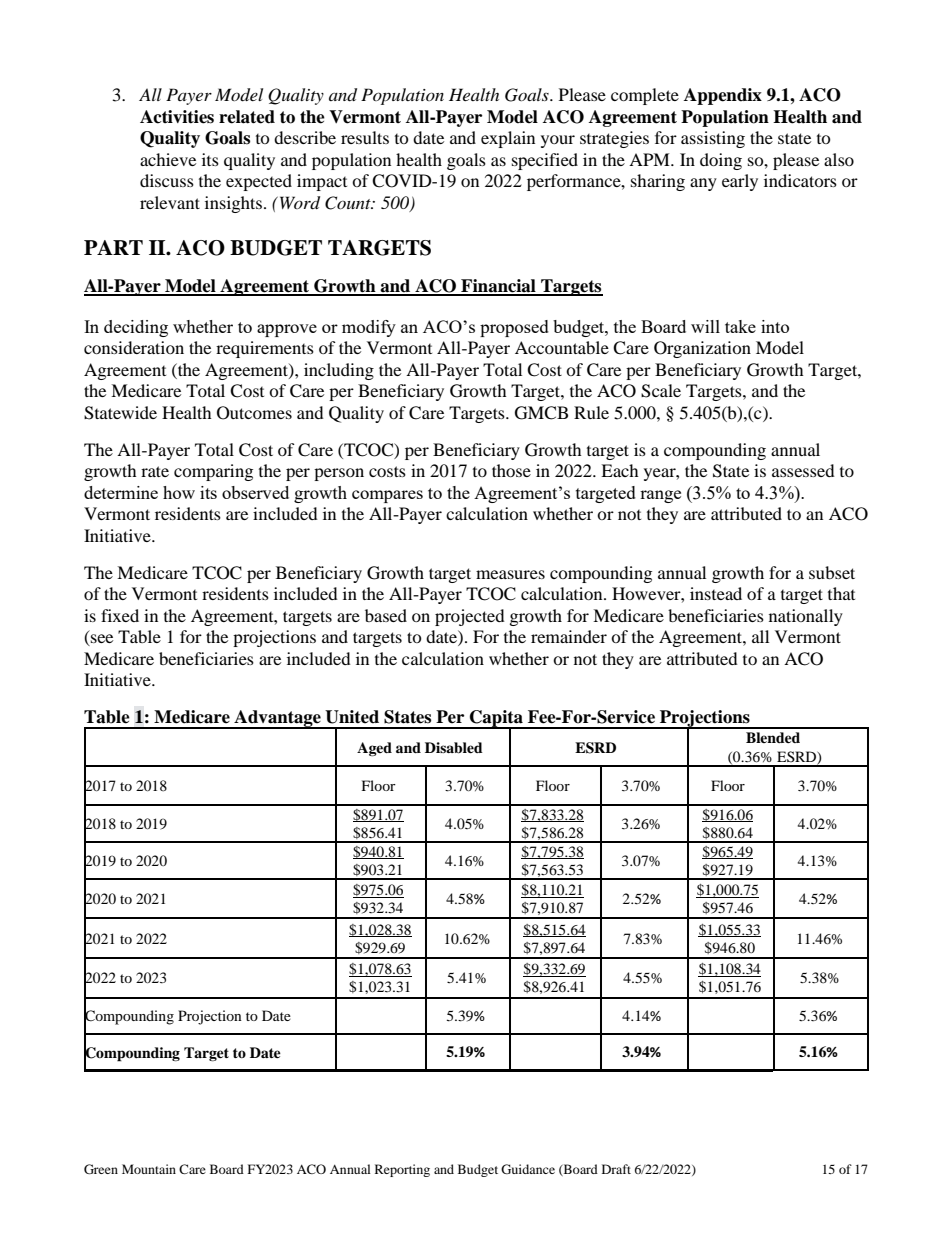 Image resolution: width=952 pixels, height=1233 pixels. Describe the element at coordinates (702, 349) in the screenshot. I see `Organization` at that location.
